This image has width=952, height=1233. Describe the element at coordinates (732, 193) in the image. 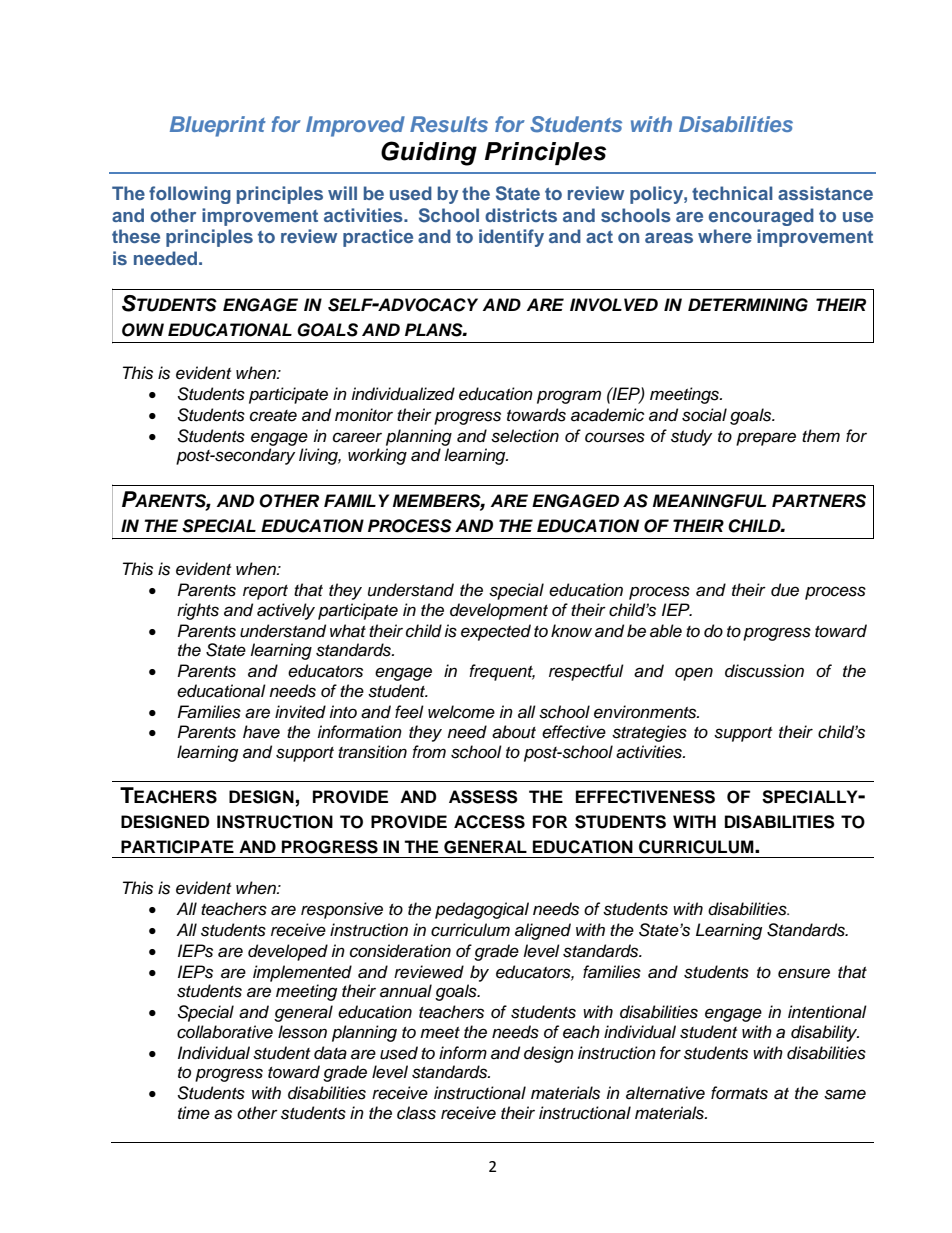

I see `technical` at that location.
